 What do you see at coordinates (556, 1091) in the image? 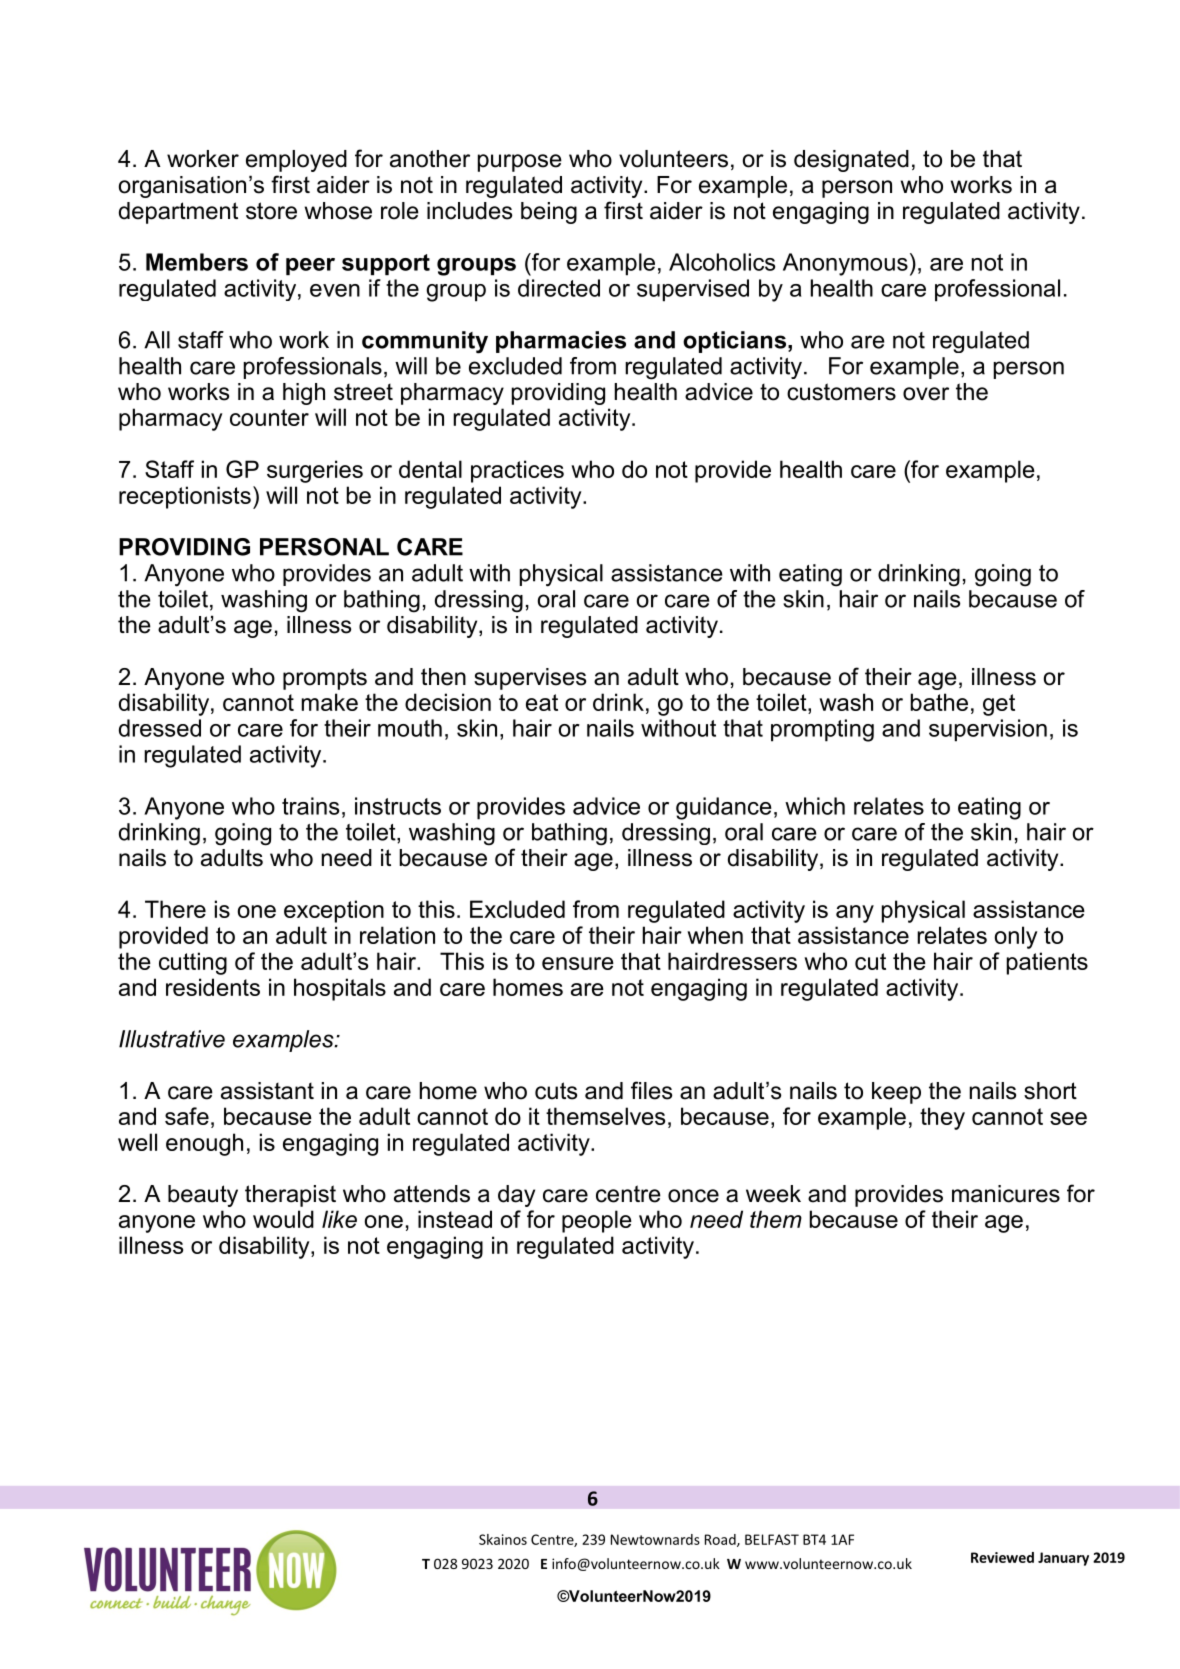
I see `cuts` at bounding box center [556, 1091].
